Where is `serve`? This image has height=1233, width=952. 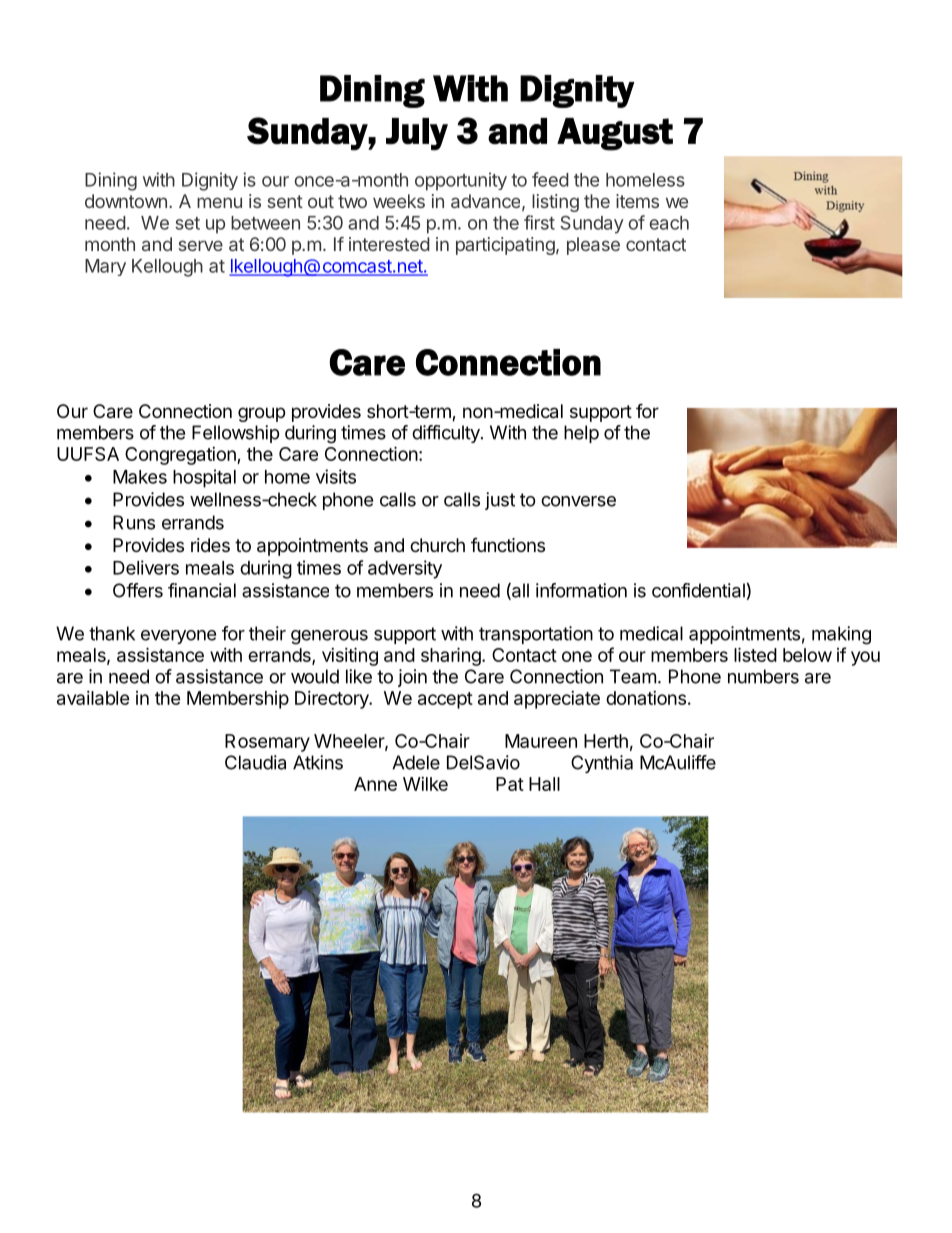
serve is located at coordinates (201, 245).
